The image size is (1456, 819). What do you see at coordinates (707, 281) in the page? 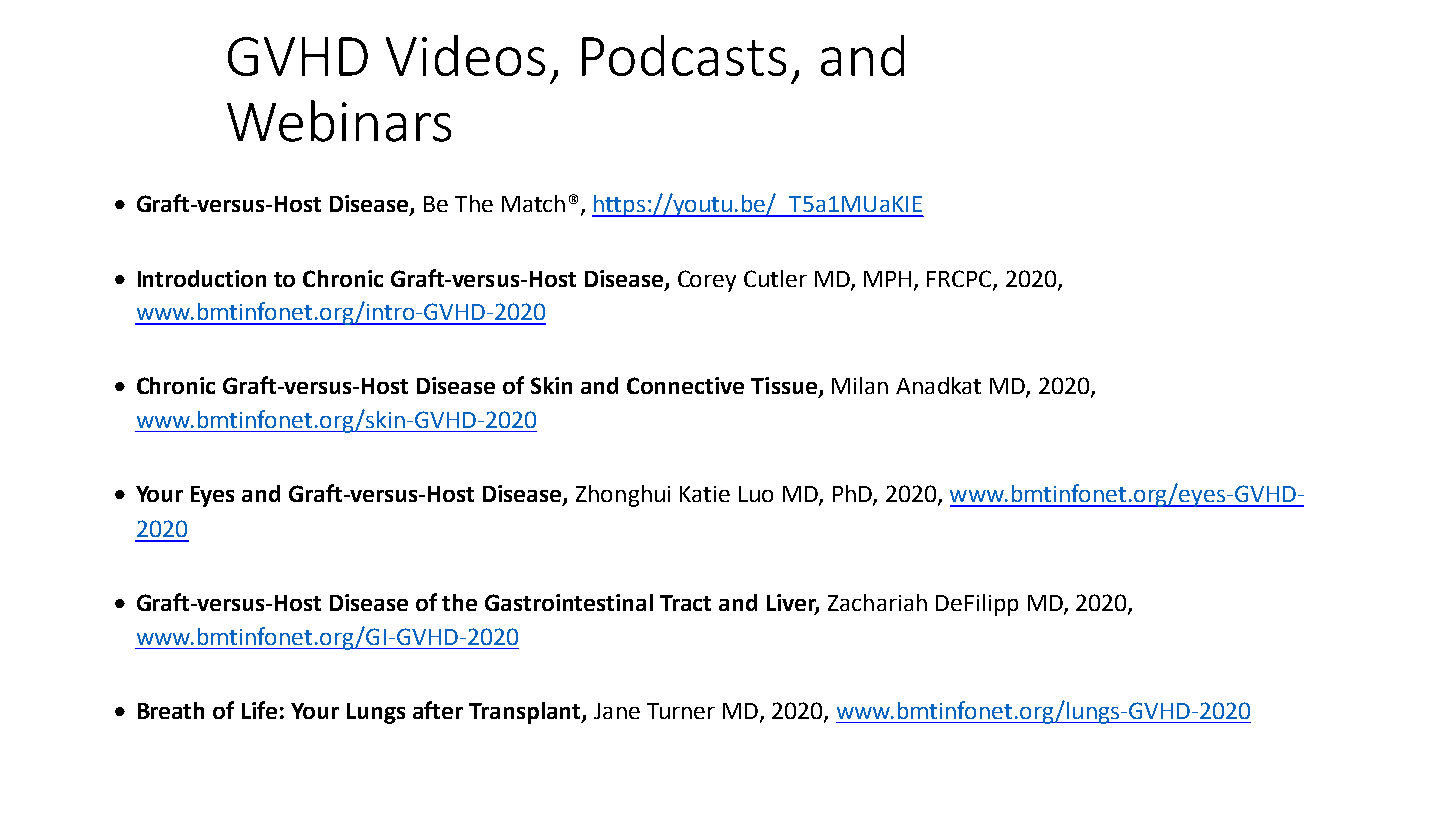
I see `Corey` at bounding box center [707, 281].
